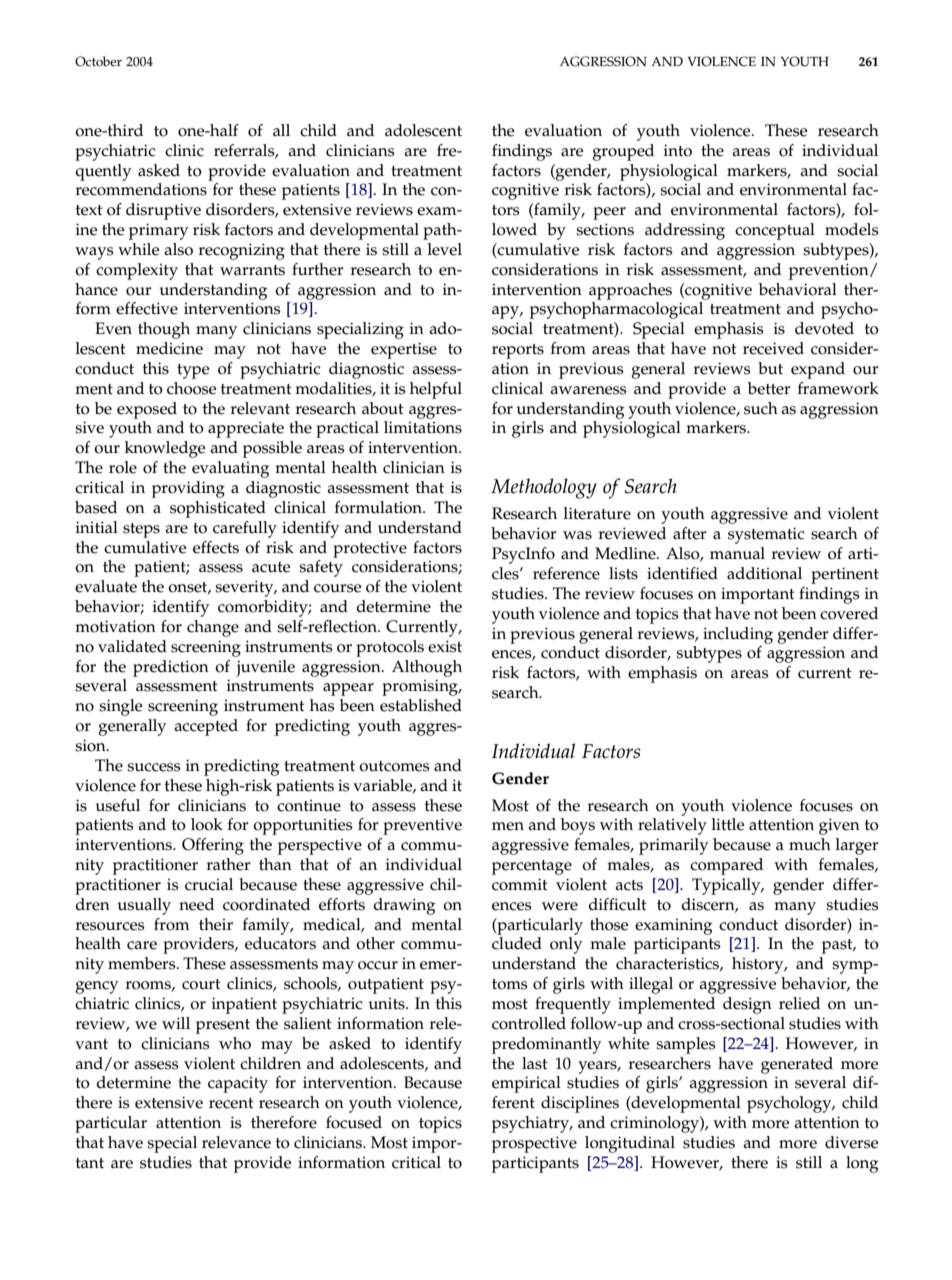 Image resolution: width=952 pixels, height=1280 pixels. Describe the element at coordinates (445, 249) in the screenshot. I see `level` at that location.
